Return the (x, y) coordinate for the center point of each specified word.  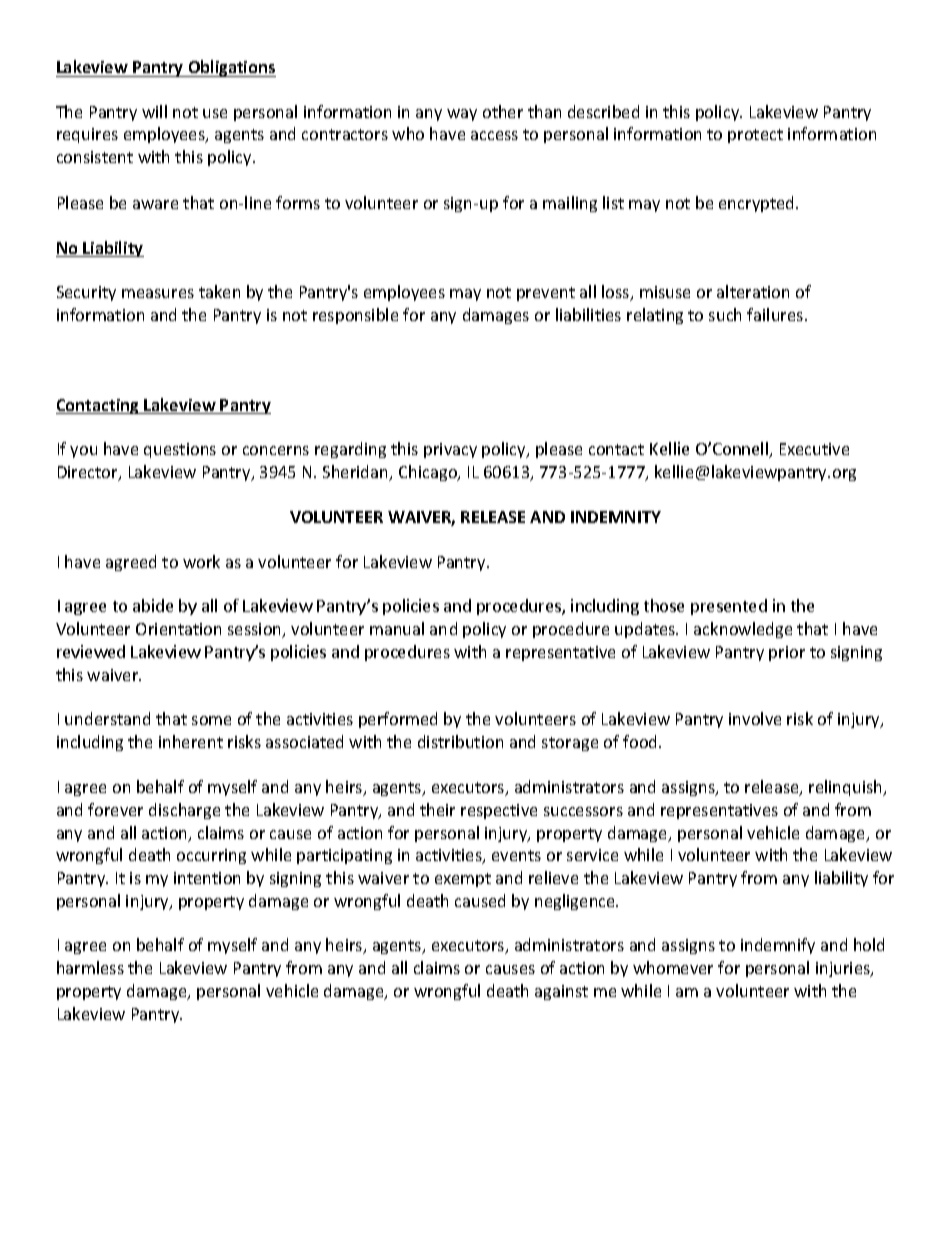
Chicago (429, 473)
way (462, 115)
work (201, 561)
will (154, 111)
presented (729, 607)
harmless (90, 967)
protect (755, 136)
